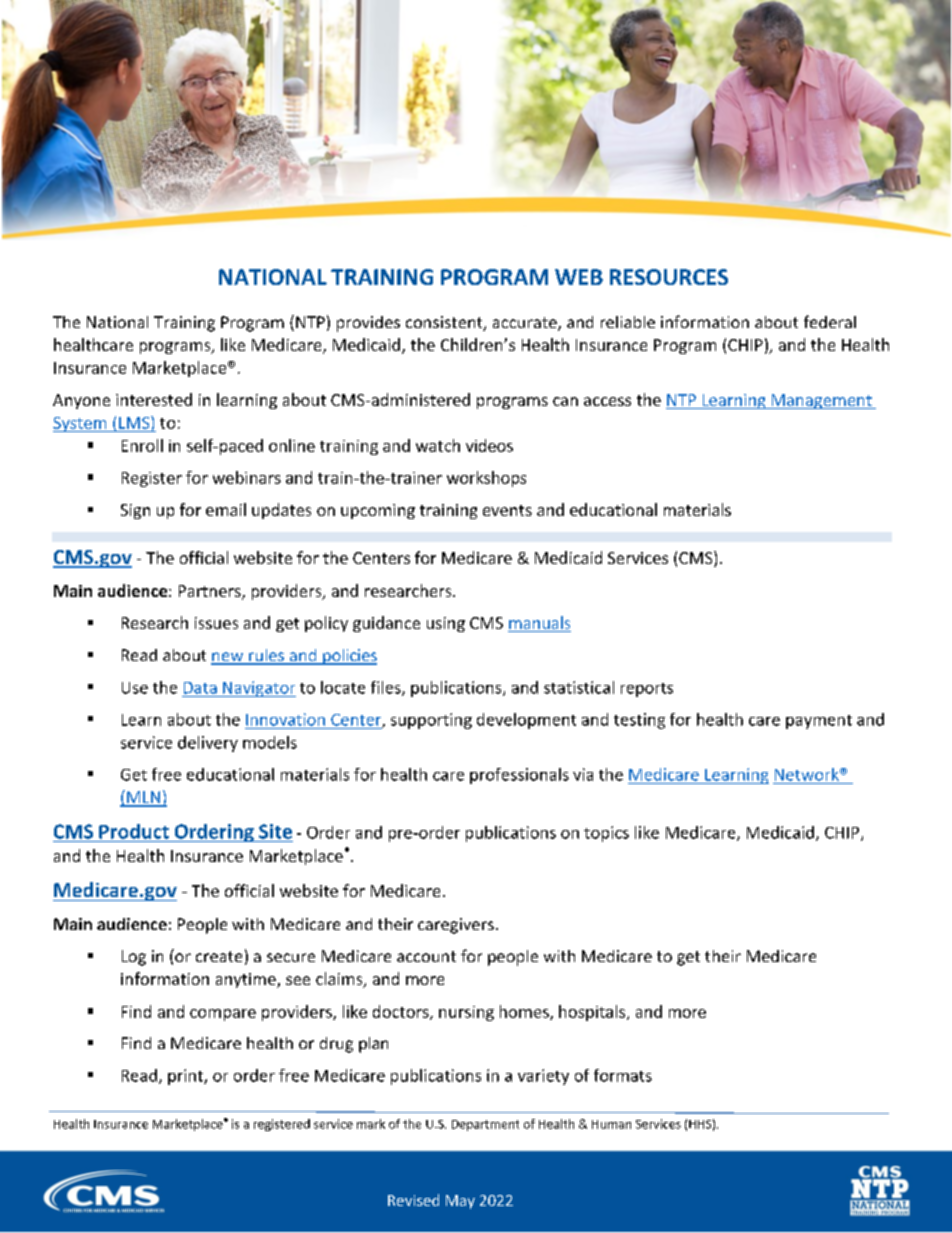 This image has width=952, height=1233. What do you see at coordinates (606, 834) in the image?
I see `topics` at bounding box center [606, 834].
